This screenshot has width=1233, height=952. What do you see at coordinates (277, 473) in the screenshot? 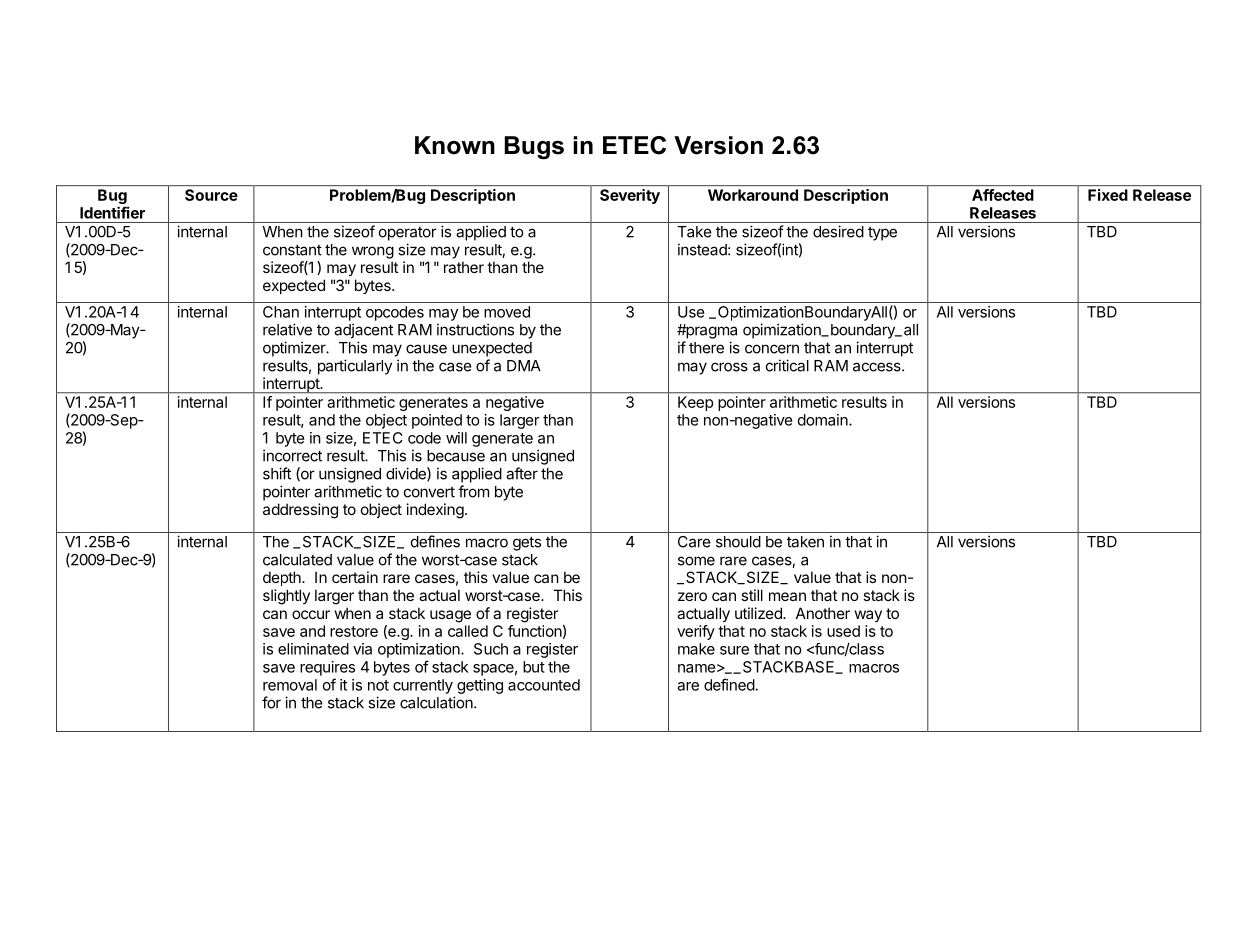
I see `shift` at bounding box center [277, 473].
